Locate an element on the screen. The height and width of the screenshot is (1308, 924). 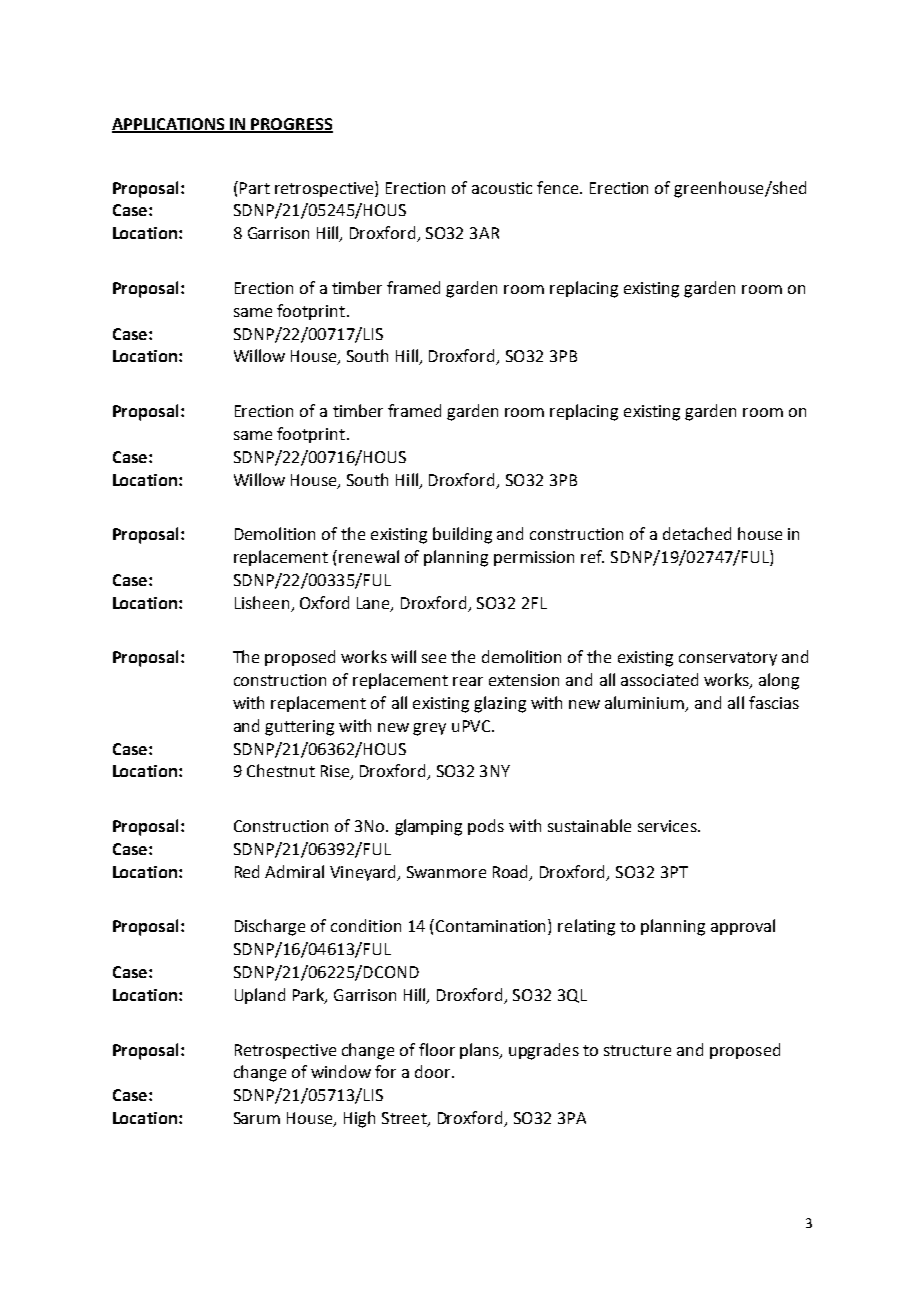
acoustic is located at coordinates (502, 188).
